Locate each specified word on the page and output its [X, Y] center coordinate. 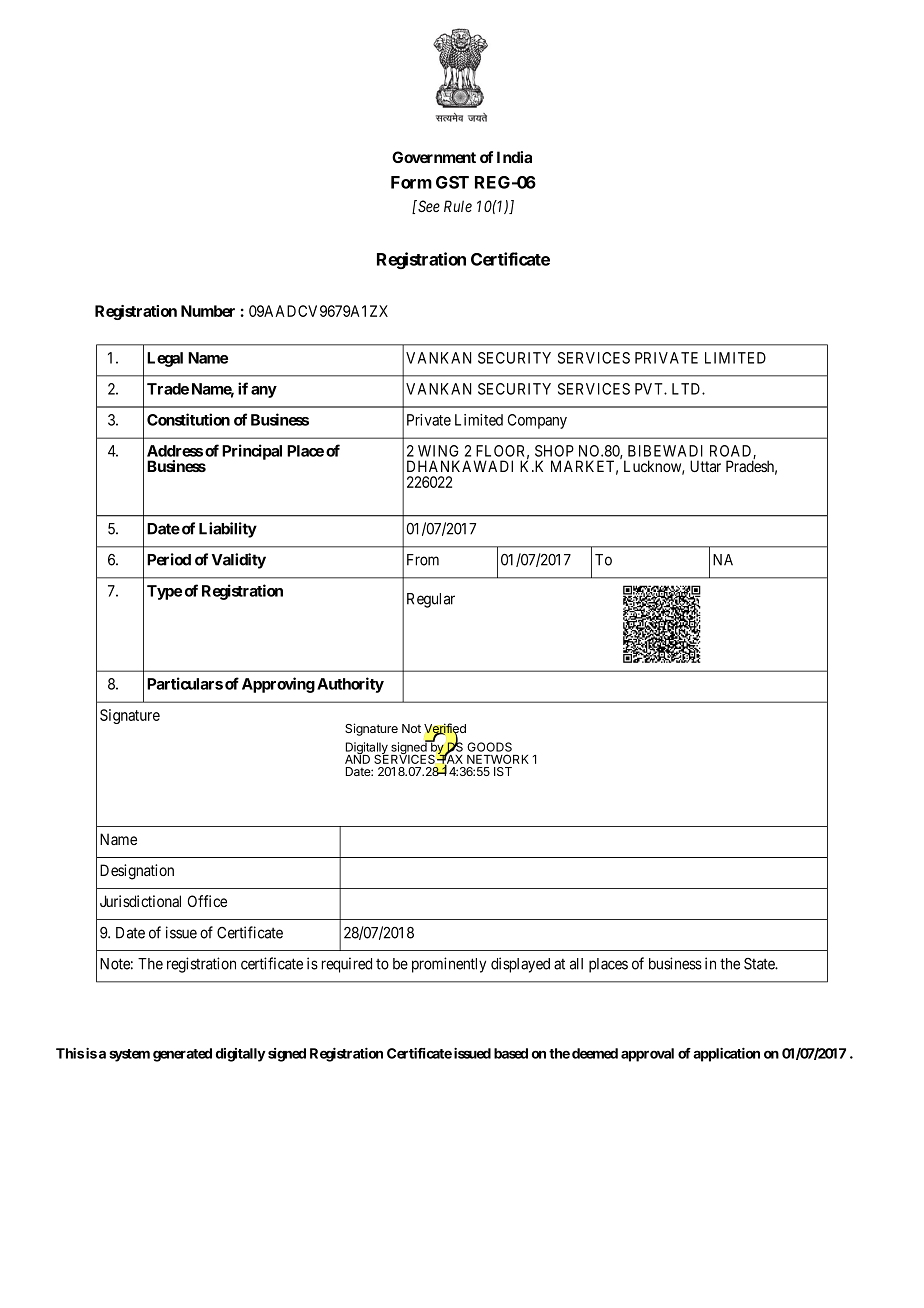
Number [208, 311]
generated [182, 1055]
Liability [228, 530]
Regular [431, 600]
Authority [350, 685]
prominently [449, 965]
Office [207, 901]
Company [537, 421]
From [423, 560]
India [514, 157]
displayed [520, 965]
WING [438, 451]
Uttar [705, 466]
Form [411, 182]
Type [164, 592]
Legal [165, 359]
